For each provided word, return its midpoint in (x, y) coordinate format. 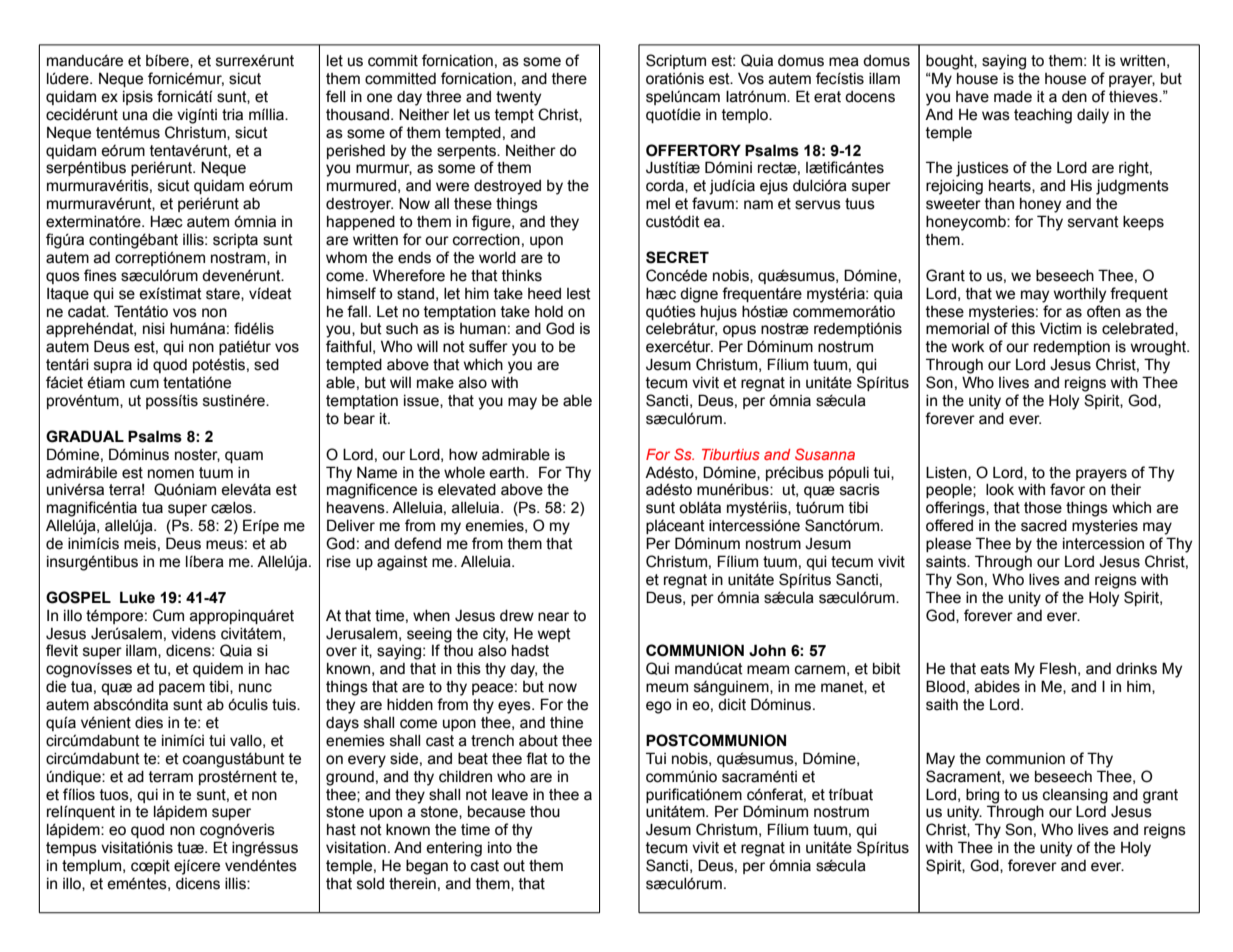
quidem (218, 670)
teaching (1043, 116)
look (1000, 490)
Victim (1060, 328)
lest (579, 294)
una (135, 116)
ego (658, 707)
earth (506, 473)
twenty (518, 98)
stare (224, 294)
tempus (71, 849)
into (500, 848)
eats (995, 669)
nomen (171, 474)
